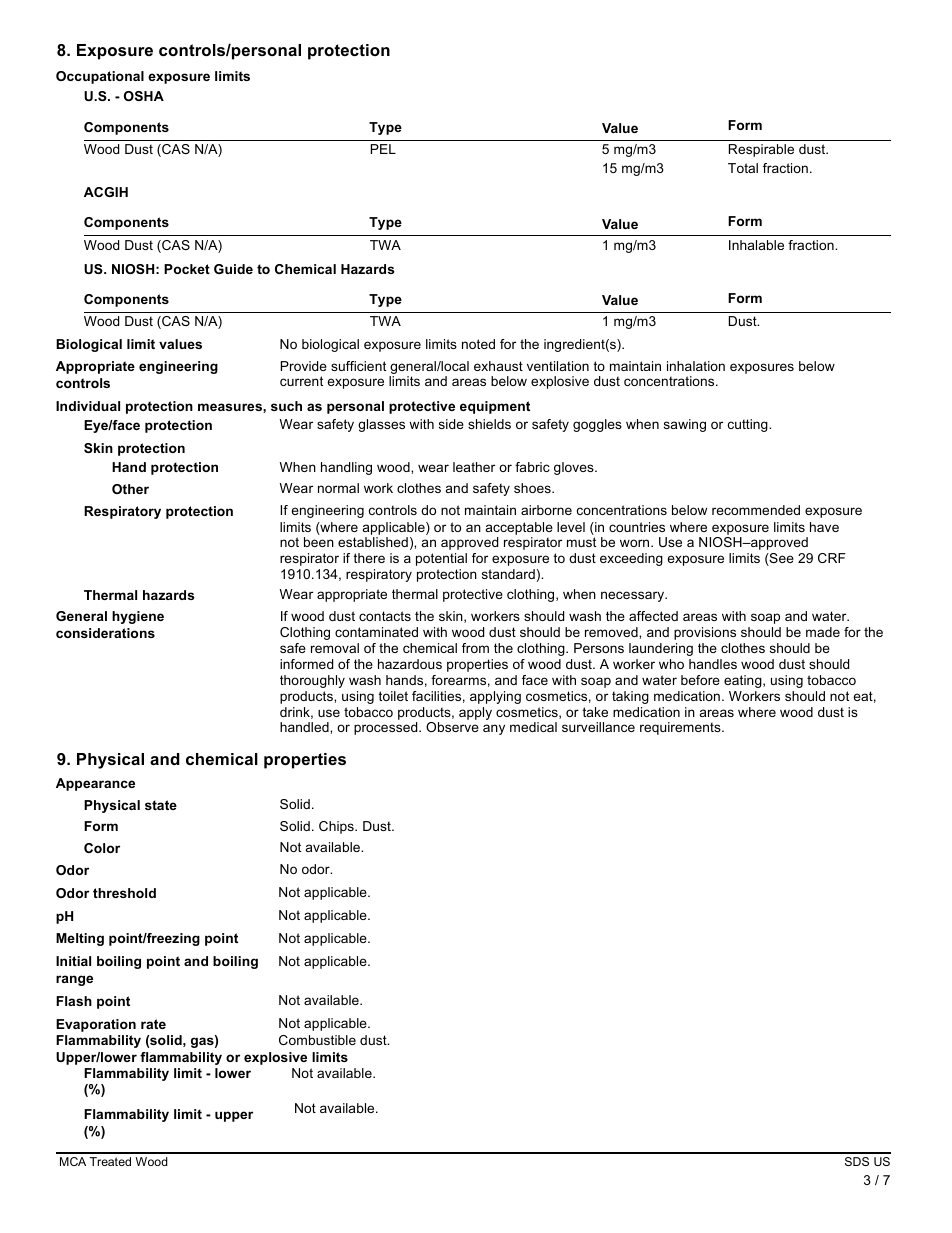 The width and height of the screenshot is (952, 1233). What do you see at coordinates (337, 827) in the screenshot?
I see `Chips` at bounding box center [337, 827].
